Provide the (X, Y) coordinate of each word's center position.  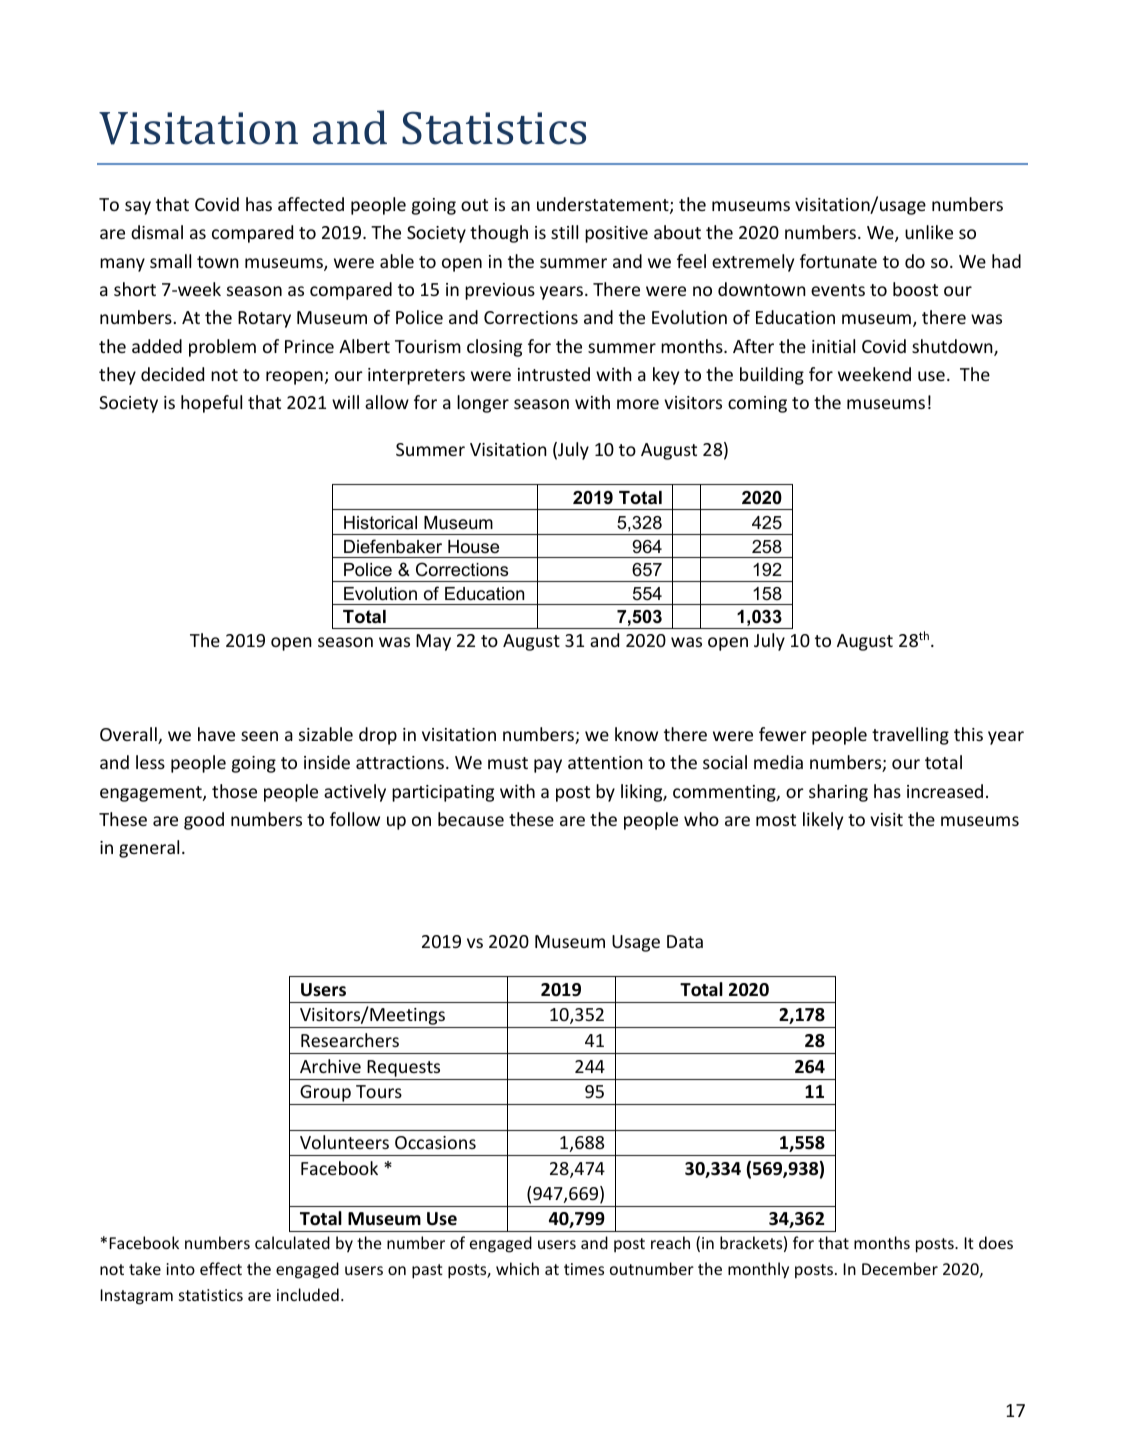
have (216, 734)
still (564, 232)
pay (548, 766)
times (584, 1269)
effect (221, 1268)
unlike (929, 232)
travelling (910, 736)
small (170, 261)
